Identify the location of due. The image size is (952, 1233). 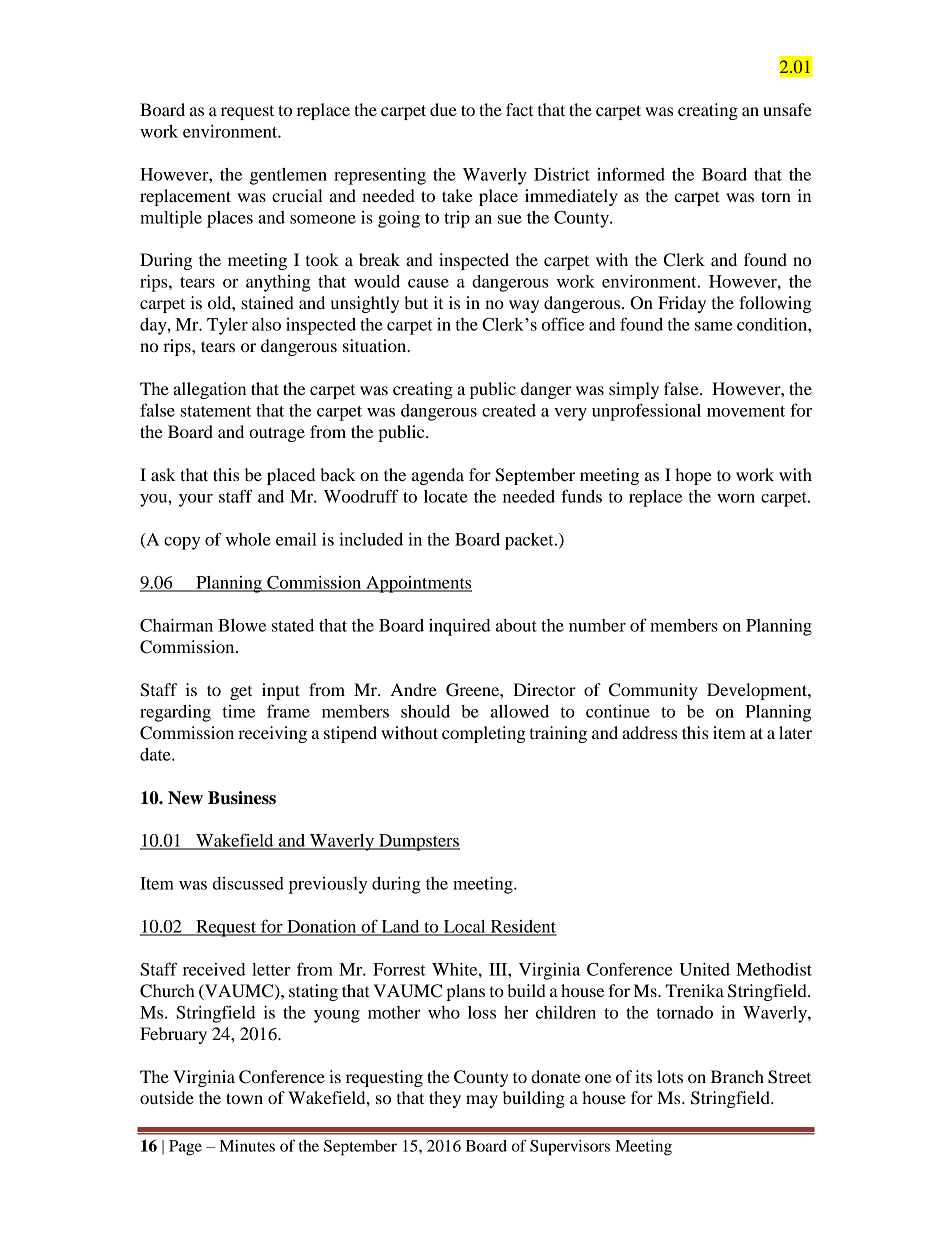
(443, 109).
